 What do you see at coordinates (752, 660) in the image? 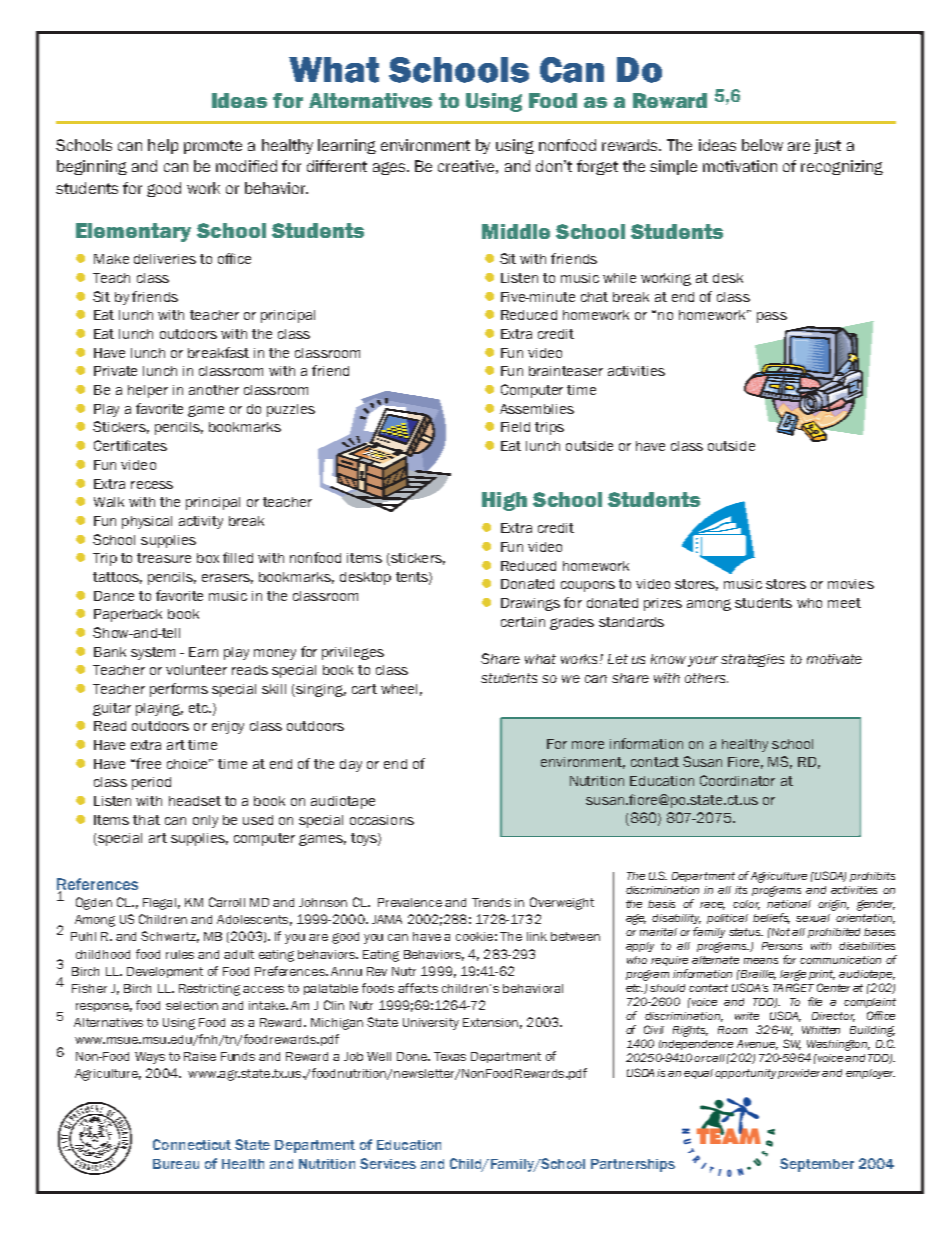
I see `strategies` at bounding box center [752, 660].
